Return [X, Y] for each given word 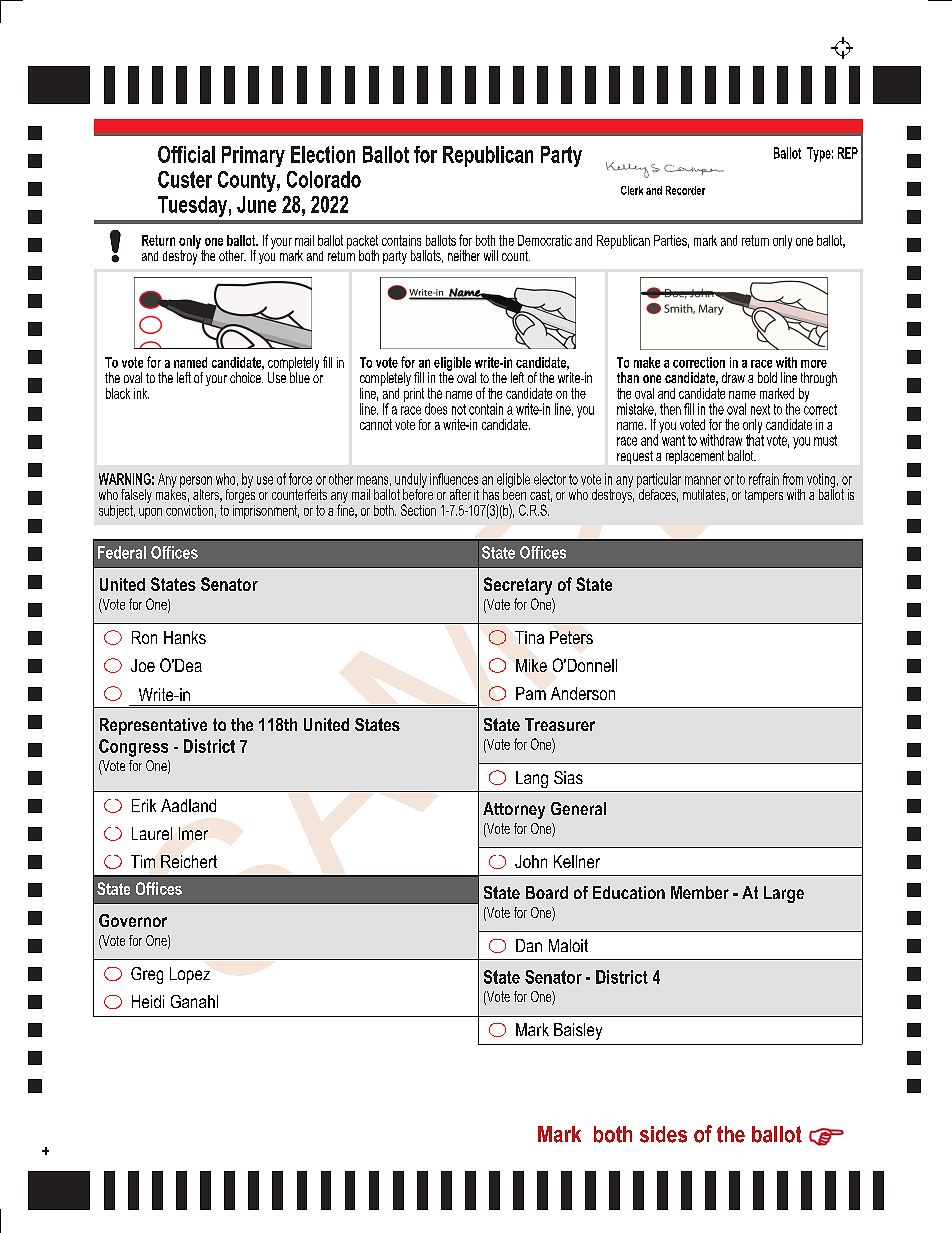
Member [700, 892]
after [460, 494]
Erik [144, 805]
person [196, 483]
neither [464, 255]
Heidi [148, 1001]
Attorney [514, 810]
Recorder [685, 190]
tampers [764, 496]
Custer [185, 179]
